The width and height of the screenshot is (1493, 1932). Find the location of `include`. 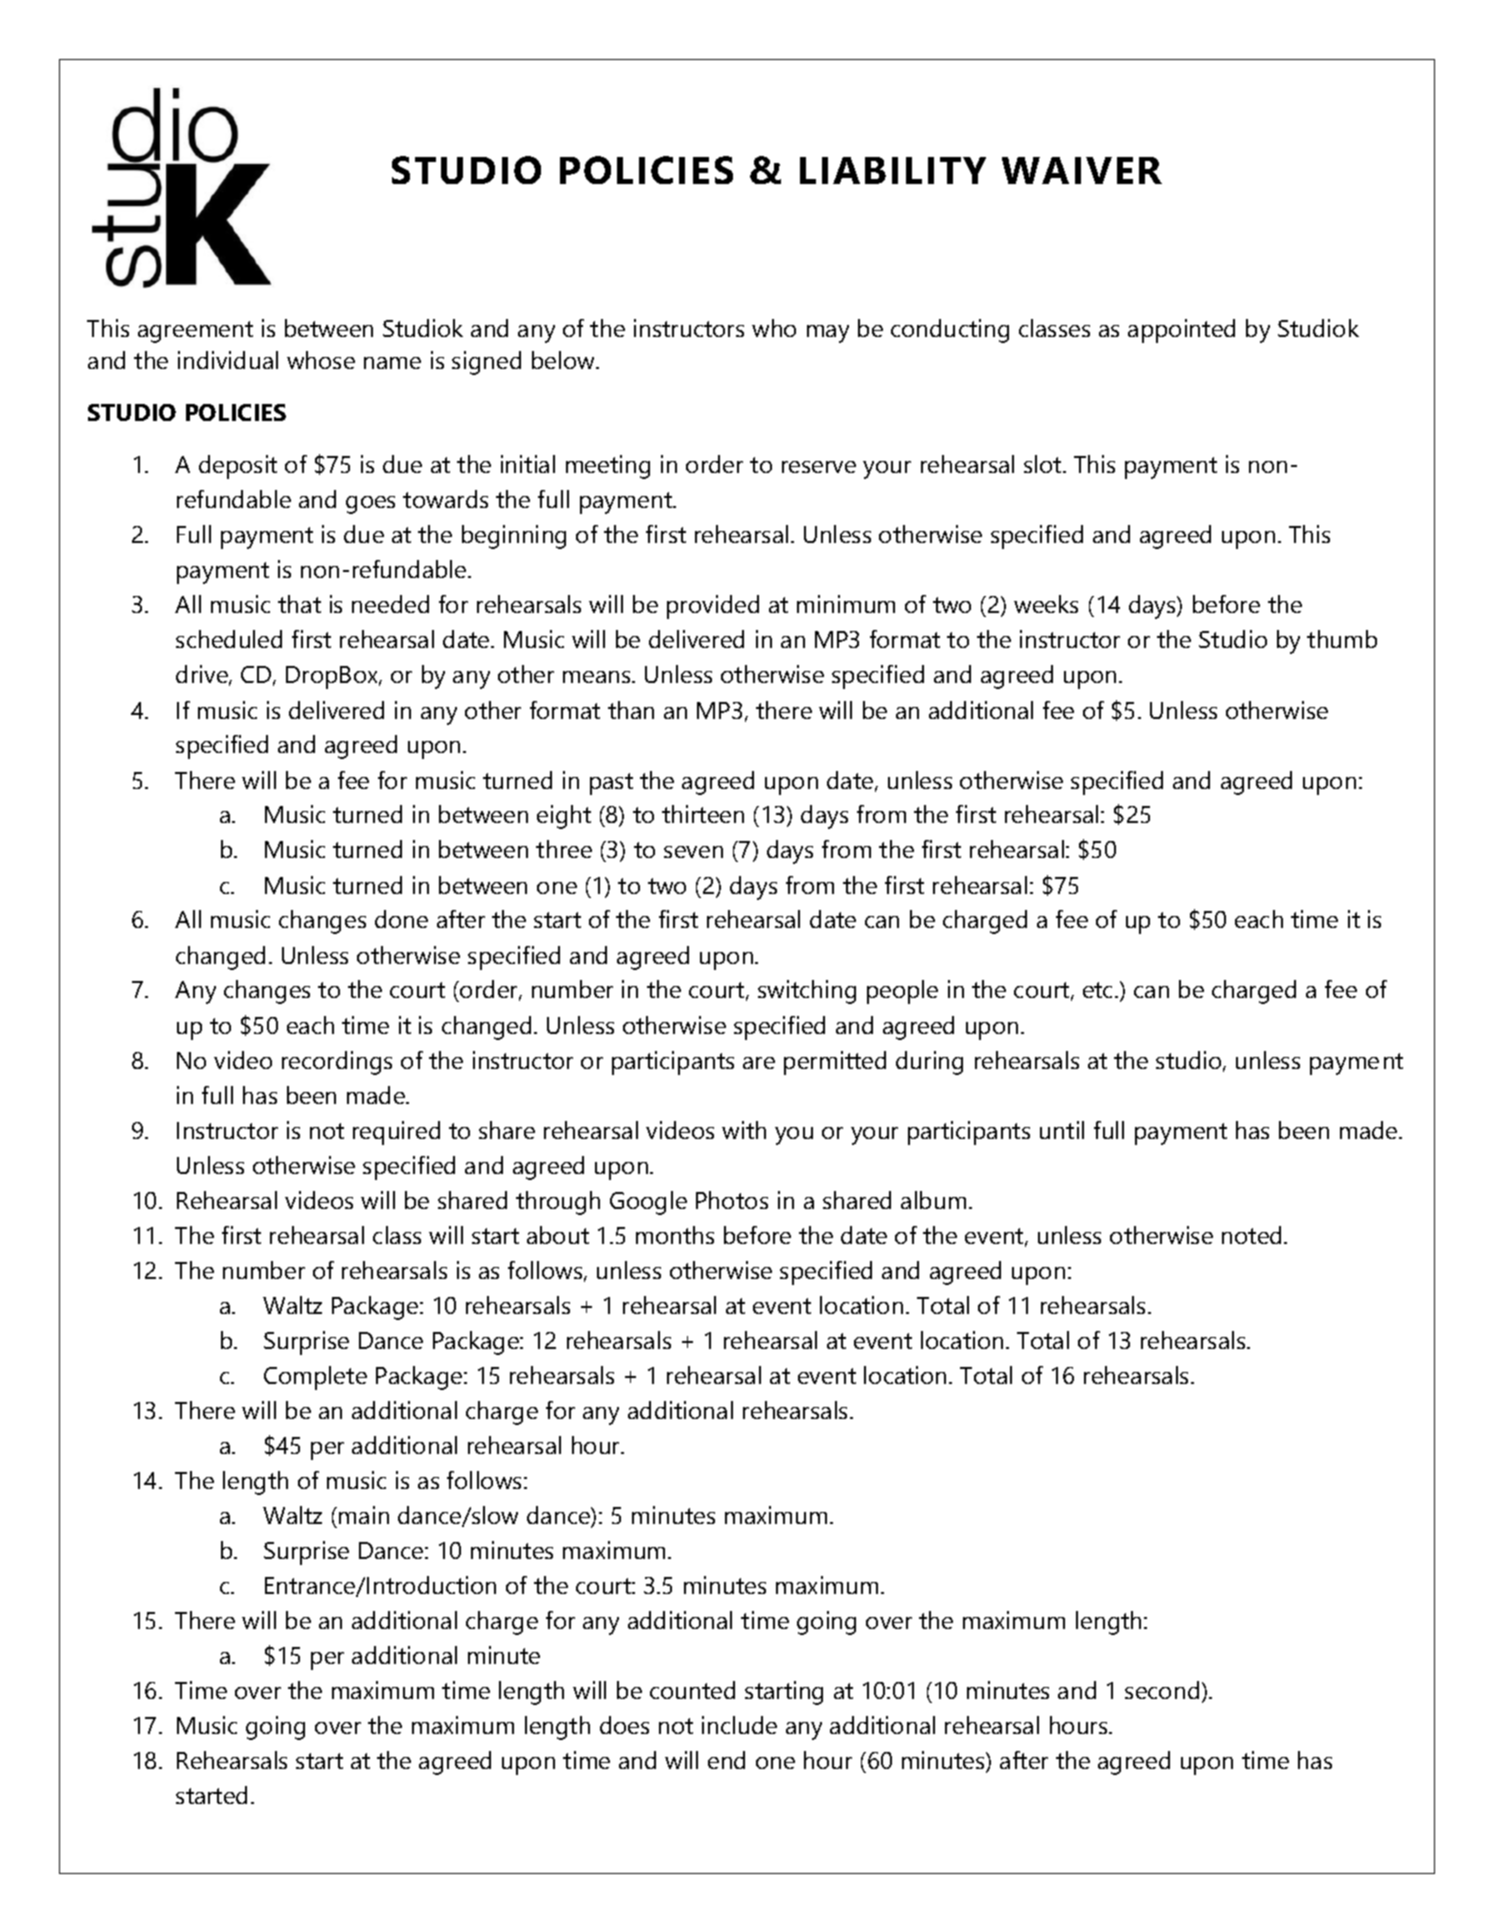

include is located at coordinates (739, 1725).
